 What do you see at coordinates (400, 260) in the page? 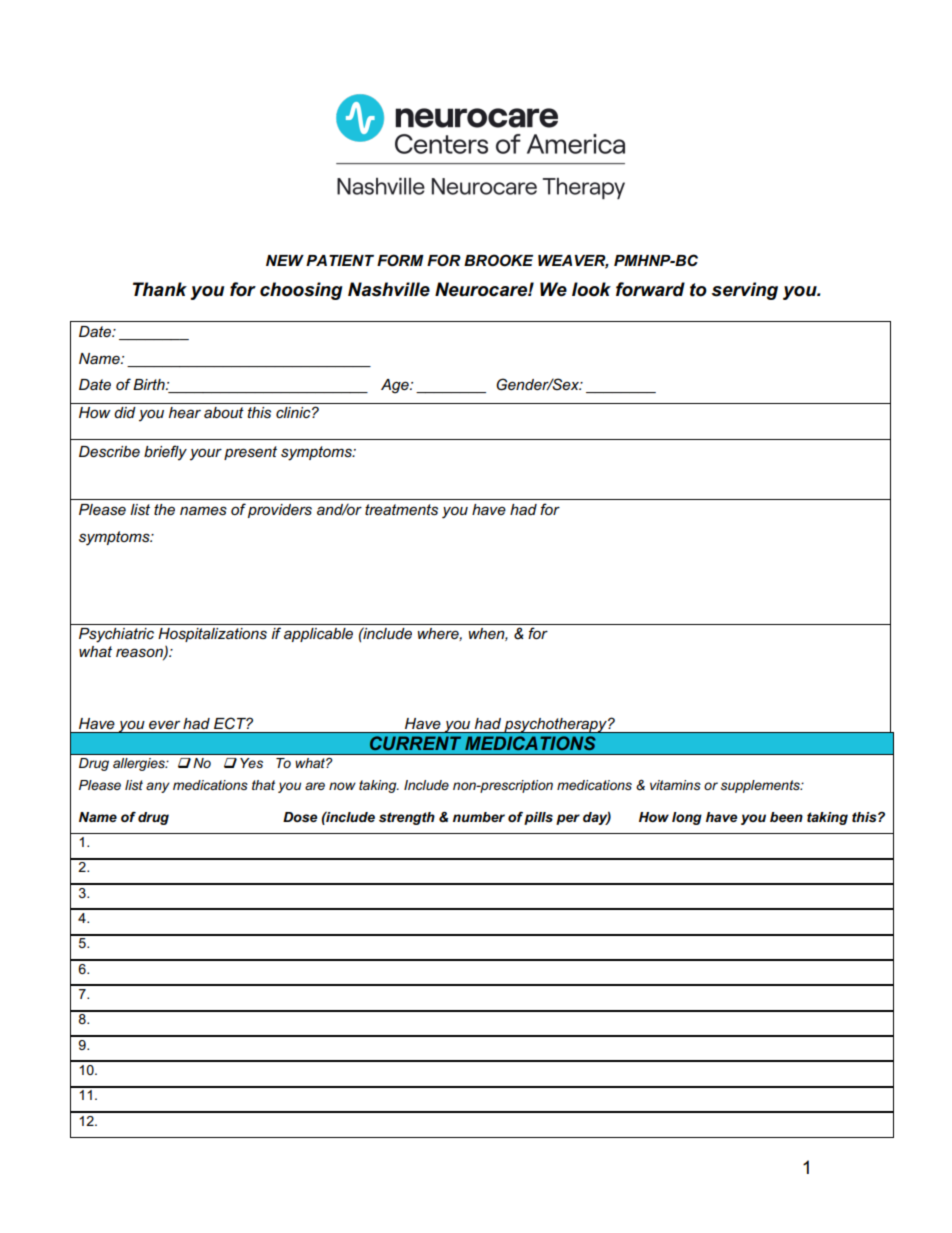
I see `FORM` at bounding box center [400, 260].
